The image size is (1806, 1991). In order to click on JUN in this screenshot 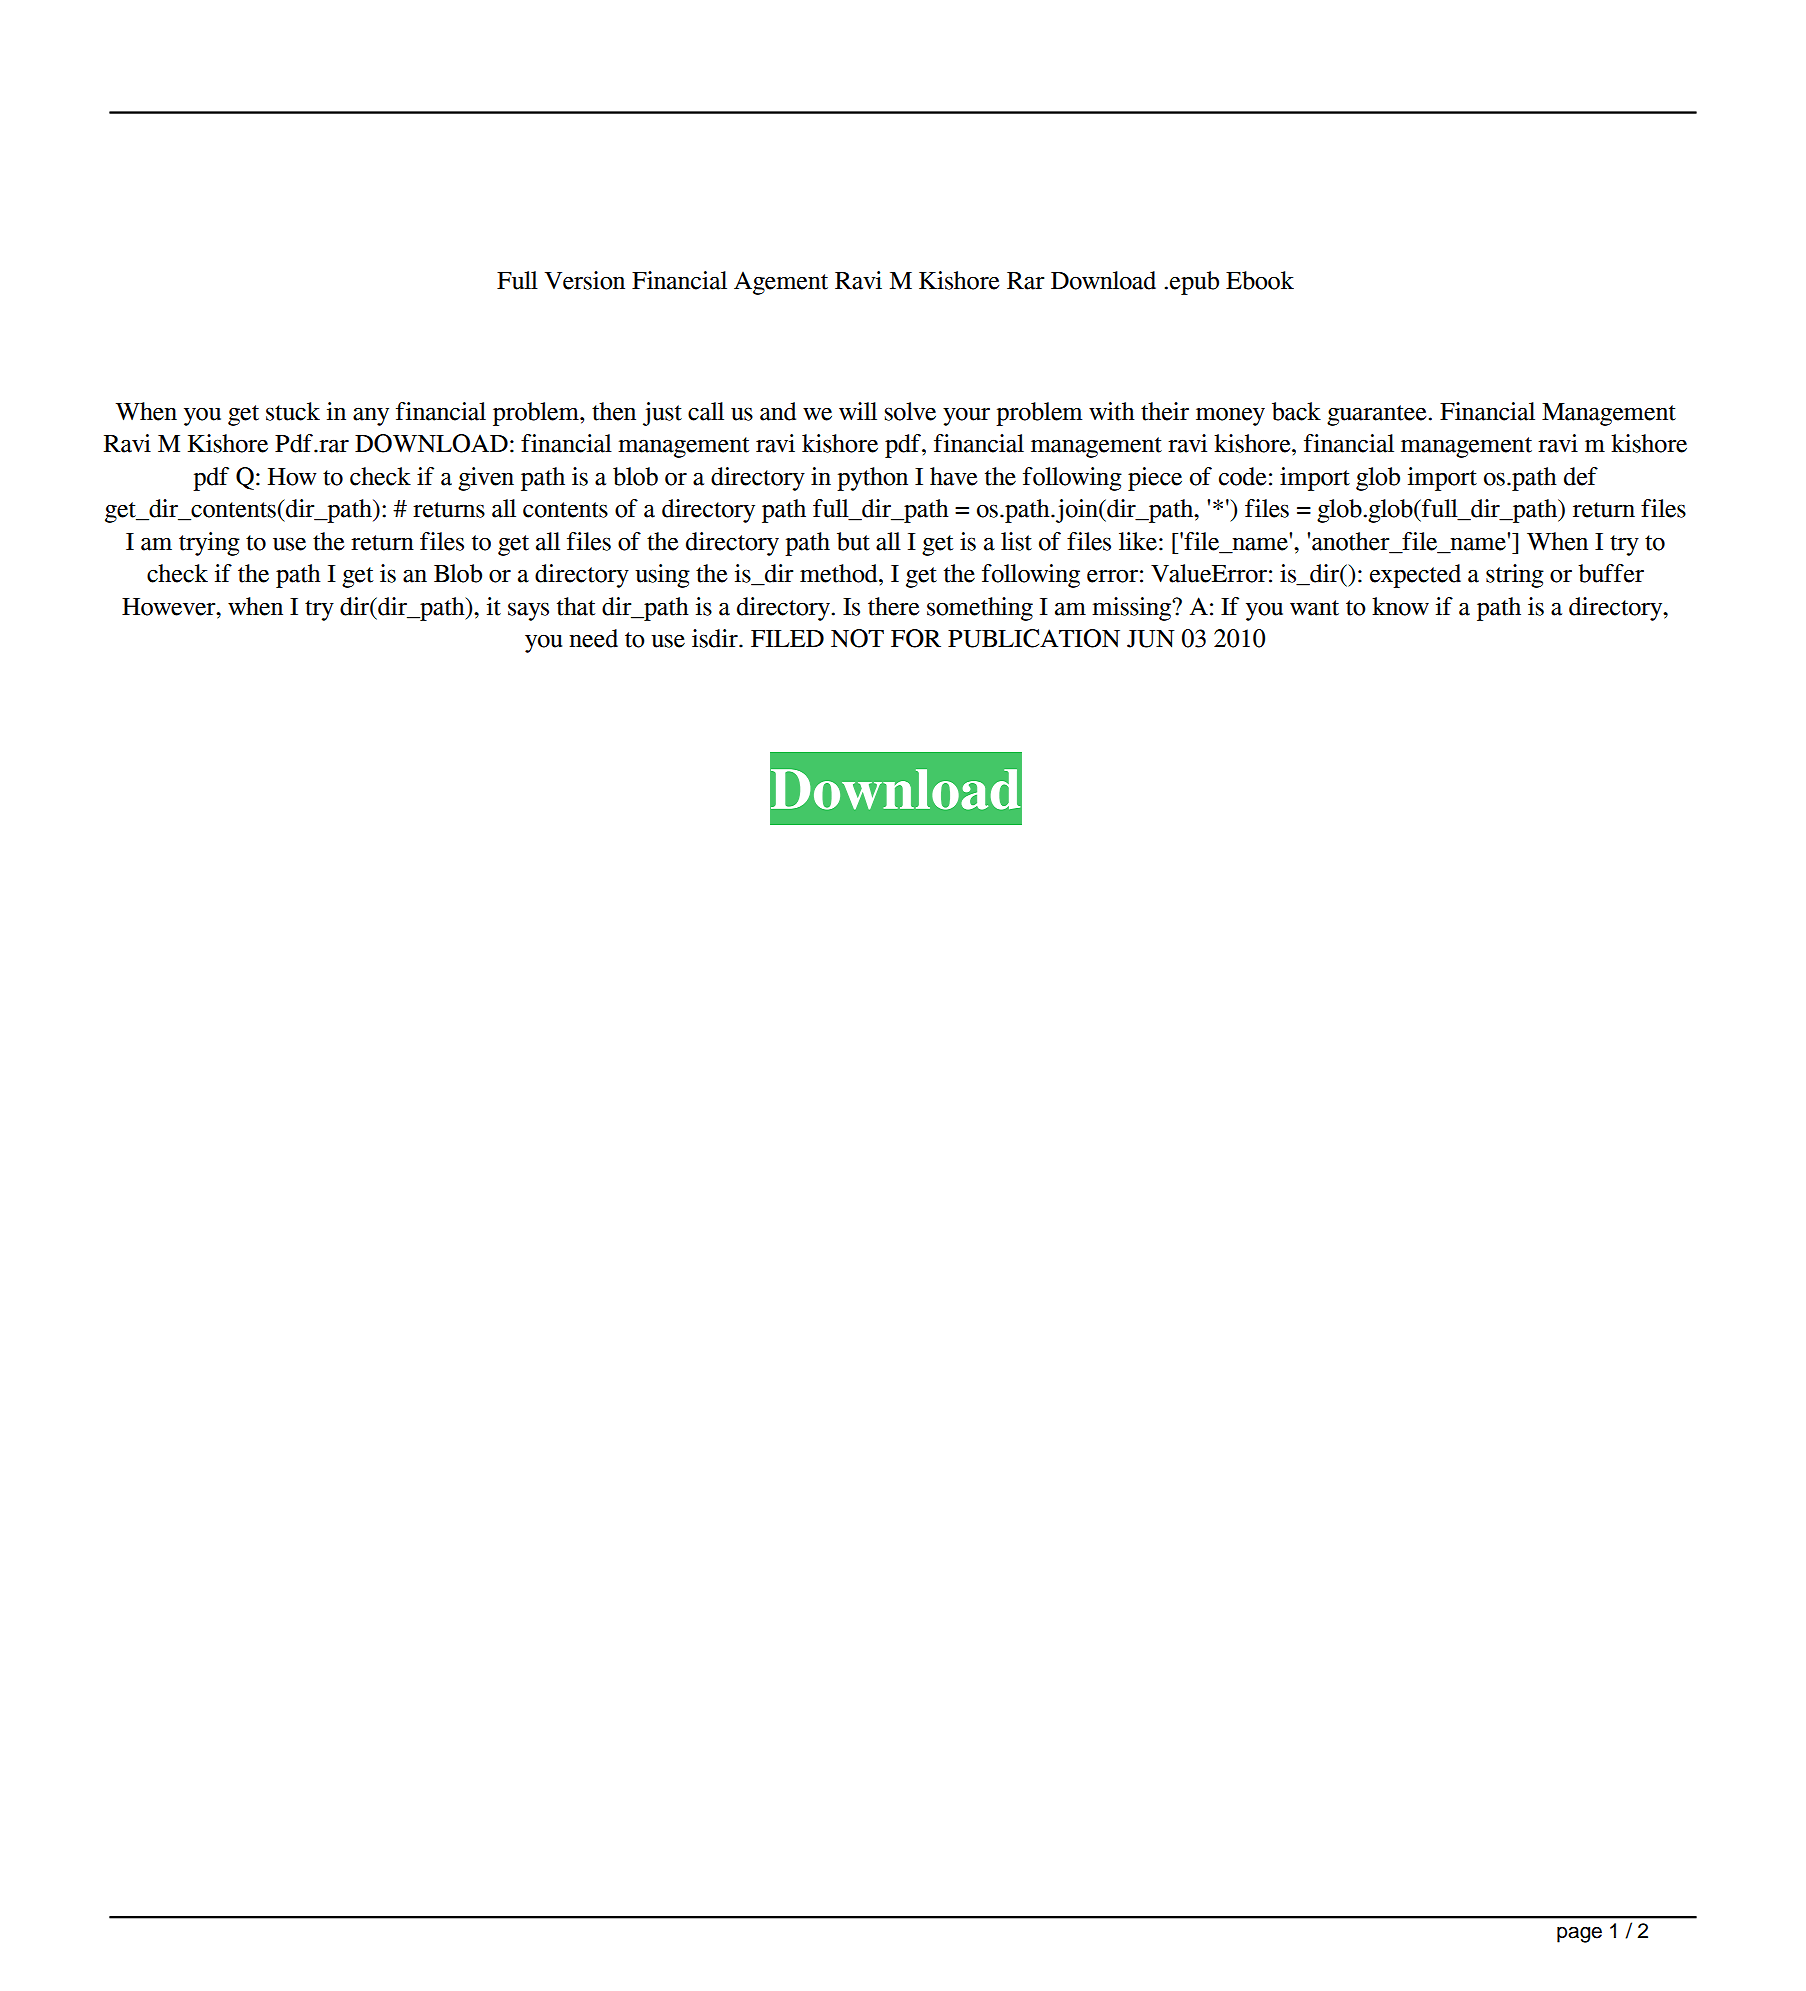, I will do `click(1151, 639)`.
